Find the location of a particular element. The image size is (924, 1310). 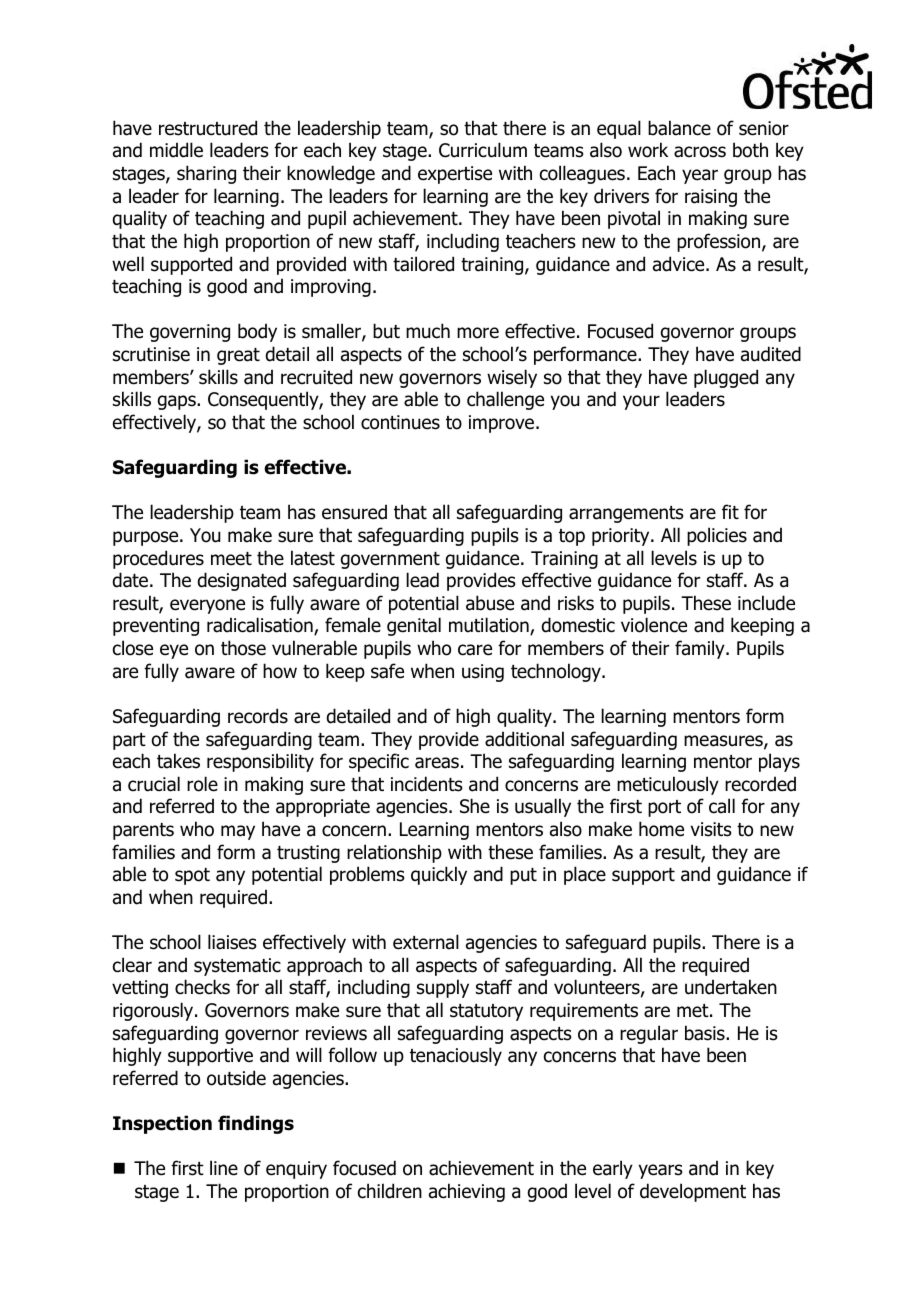

expertise is located at coordinates (455, 175).
